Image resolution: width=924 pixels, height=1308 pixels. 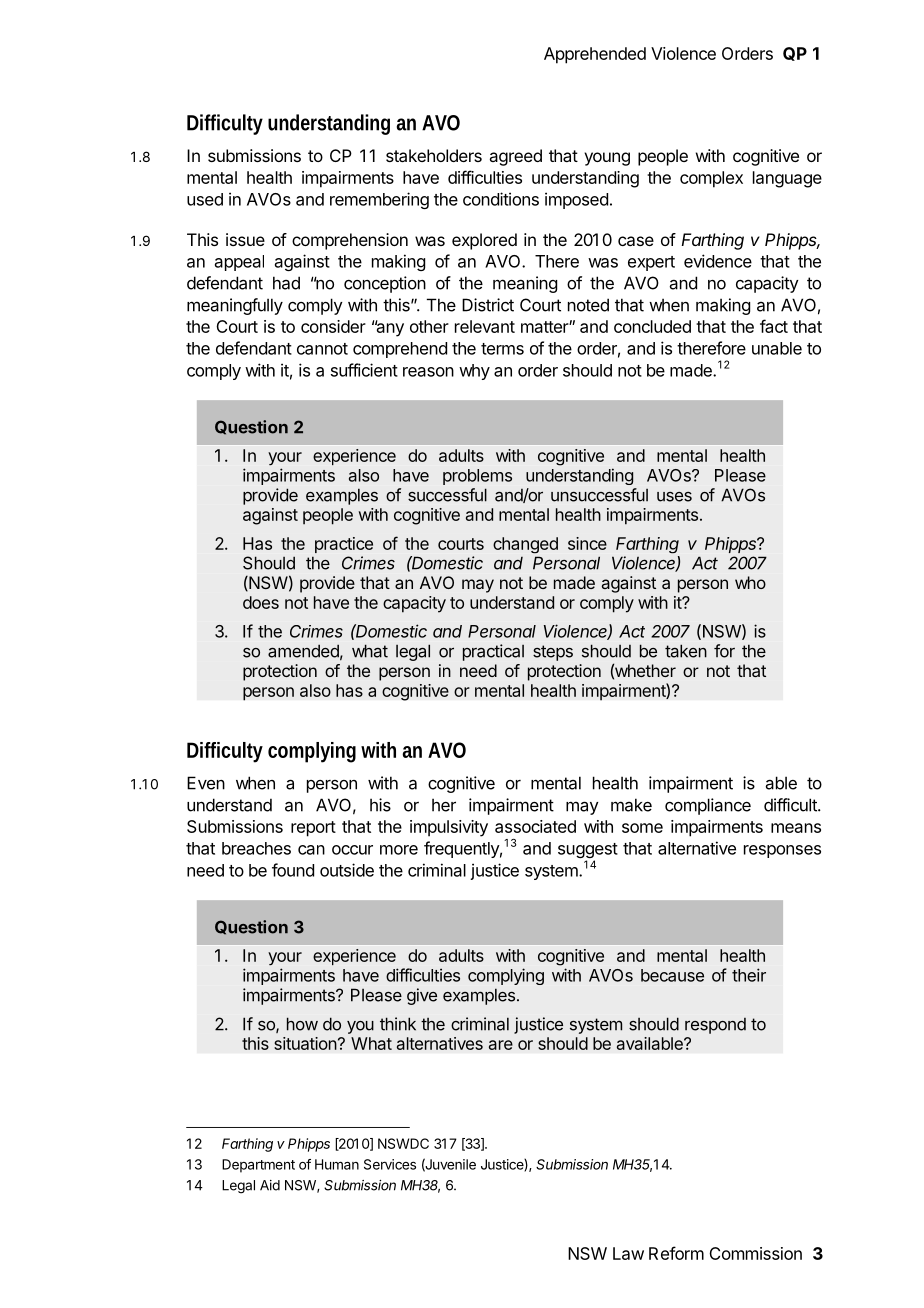 I want to click on does, so click(x=261, y=602).
